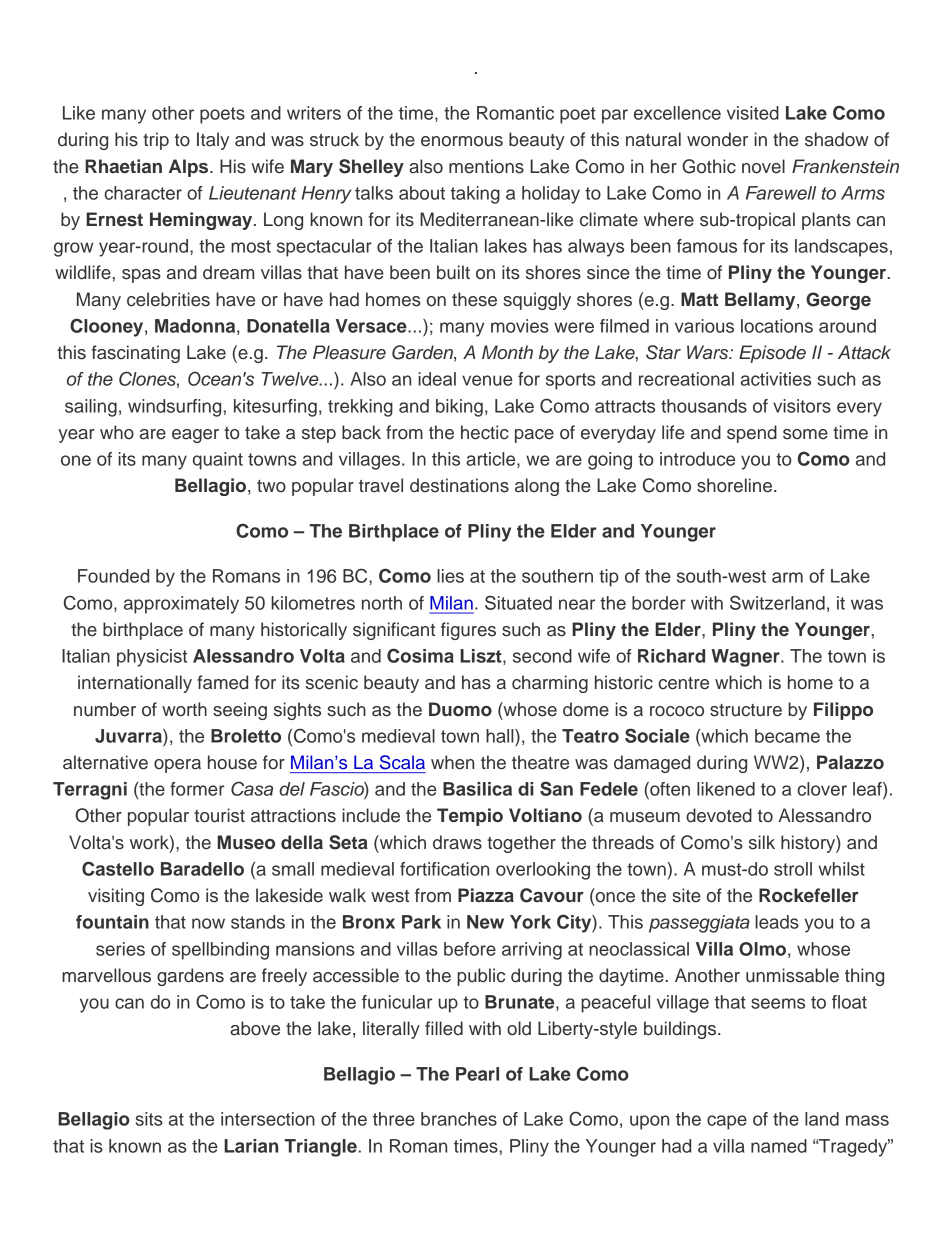  I want to click on activities, so click(776, 379).
